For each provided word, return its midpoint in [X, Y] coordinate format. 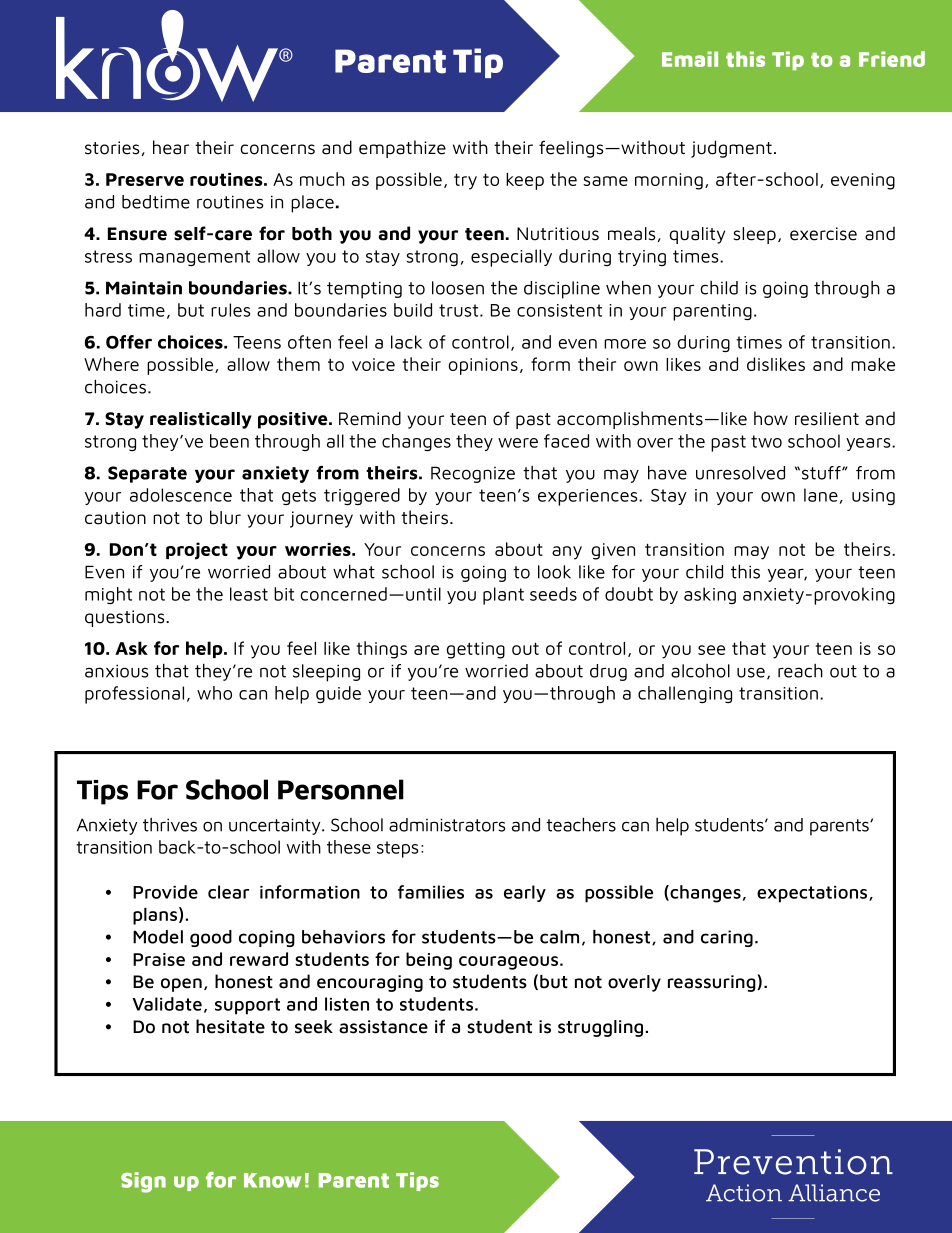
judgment [731, 149]
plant [503, 596]
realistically [201, 420]
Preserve [145, 179]
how [771, 418]
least [249, 594]
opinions [483, 366]
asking [710, 595]
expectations [813, 894]
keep [525, 181]
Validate [167, 1004]
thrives [170, 825]
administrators [447, 825]
